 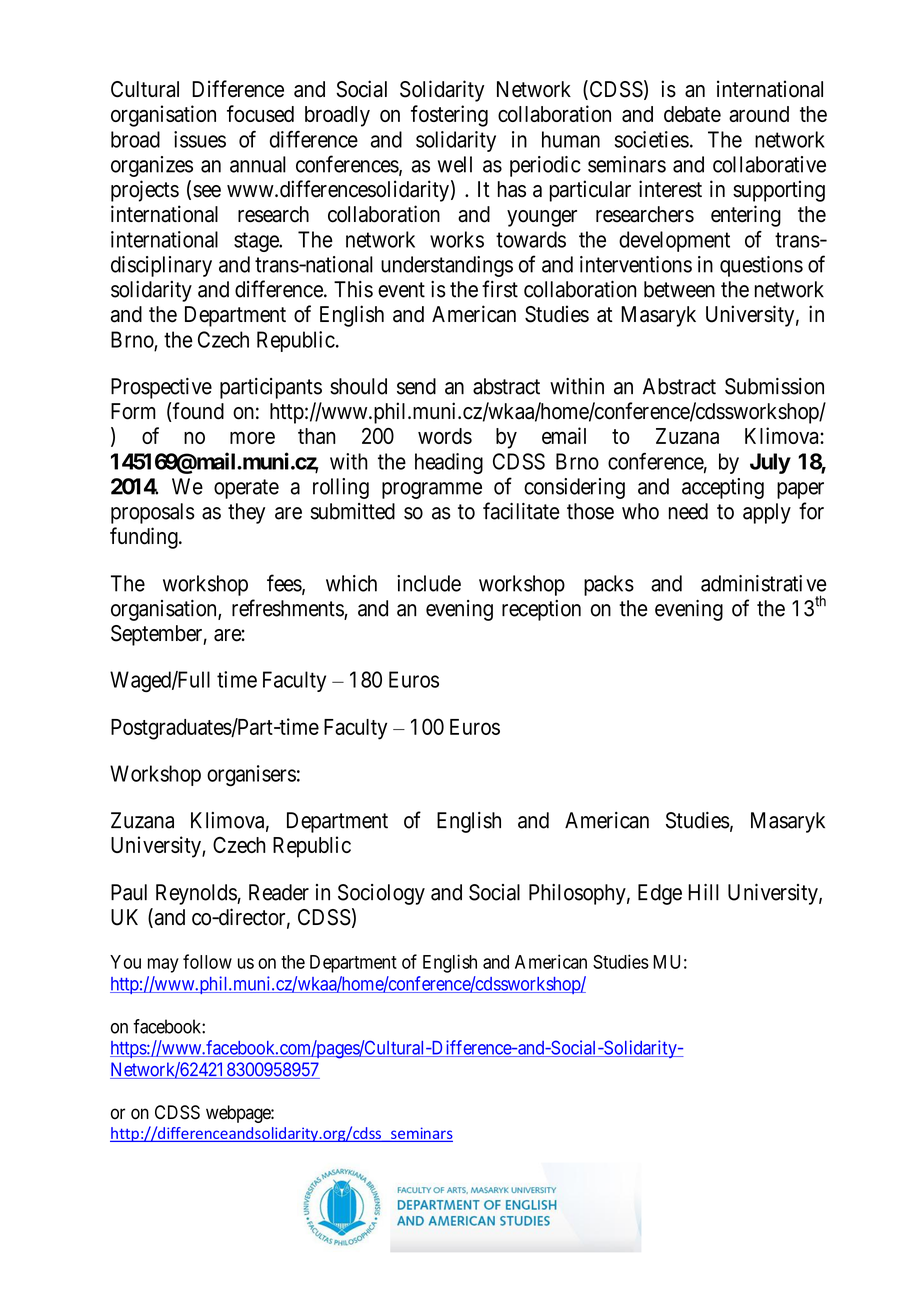 I want to click on Sociology, so click(x=381, y=894).
